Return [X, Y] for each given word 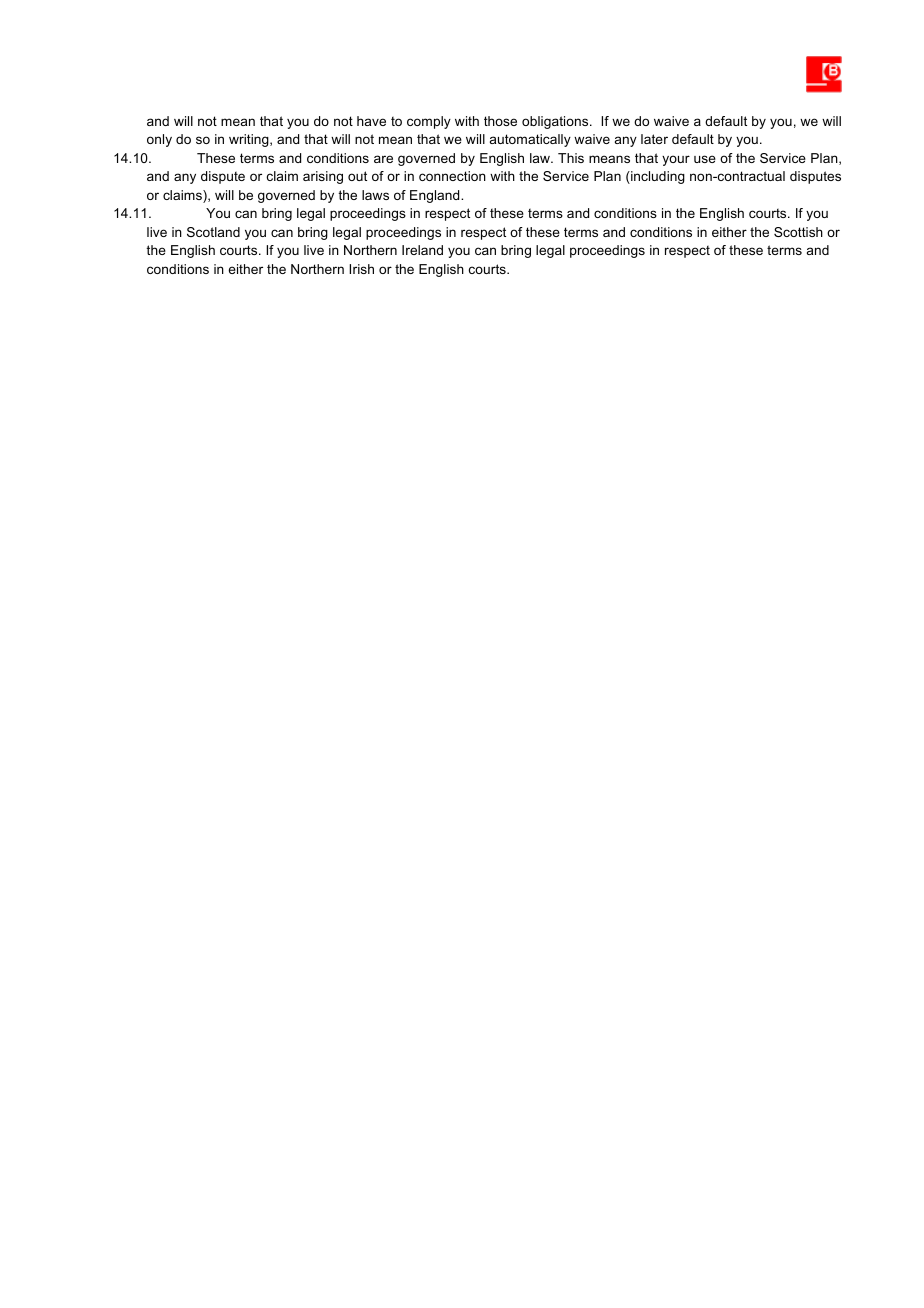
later [654, 139]
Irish [361, 269]
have [371, 121]
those [500, 121]
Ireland [422, 250]
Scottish [798, 232]
